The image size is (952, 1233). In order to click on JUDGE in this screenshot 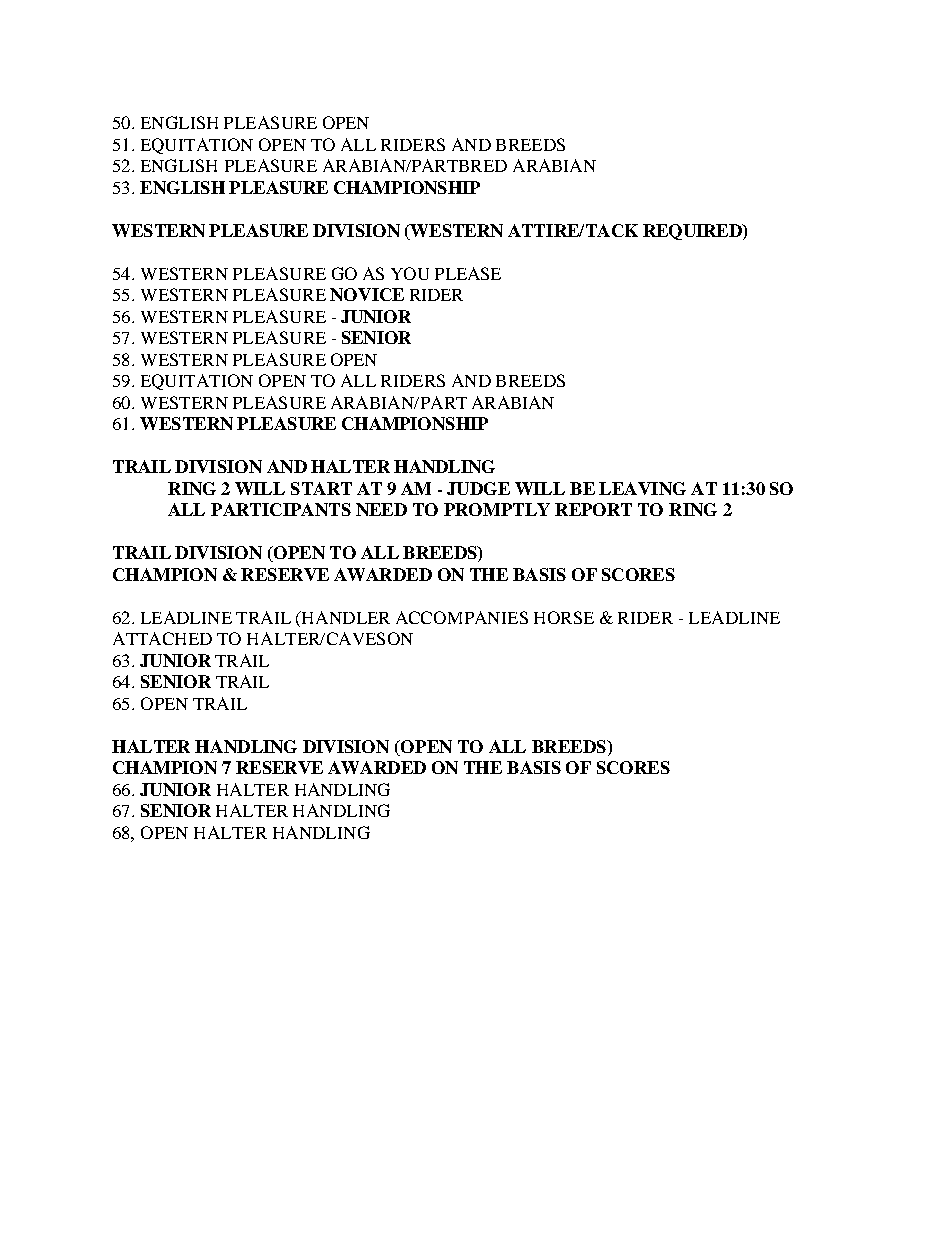, I will do `click(478, 488)`.
